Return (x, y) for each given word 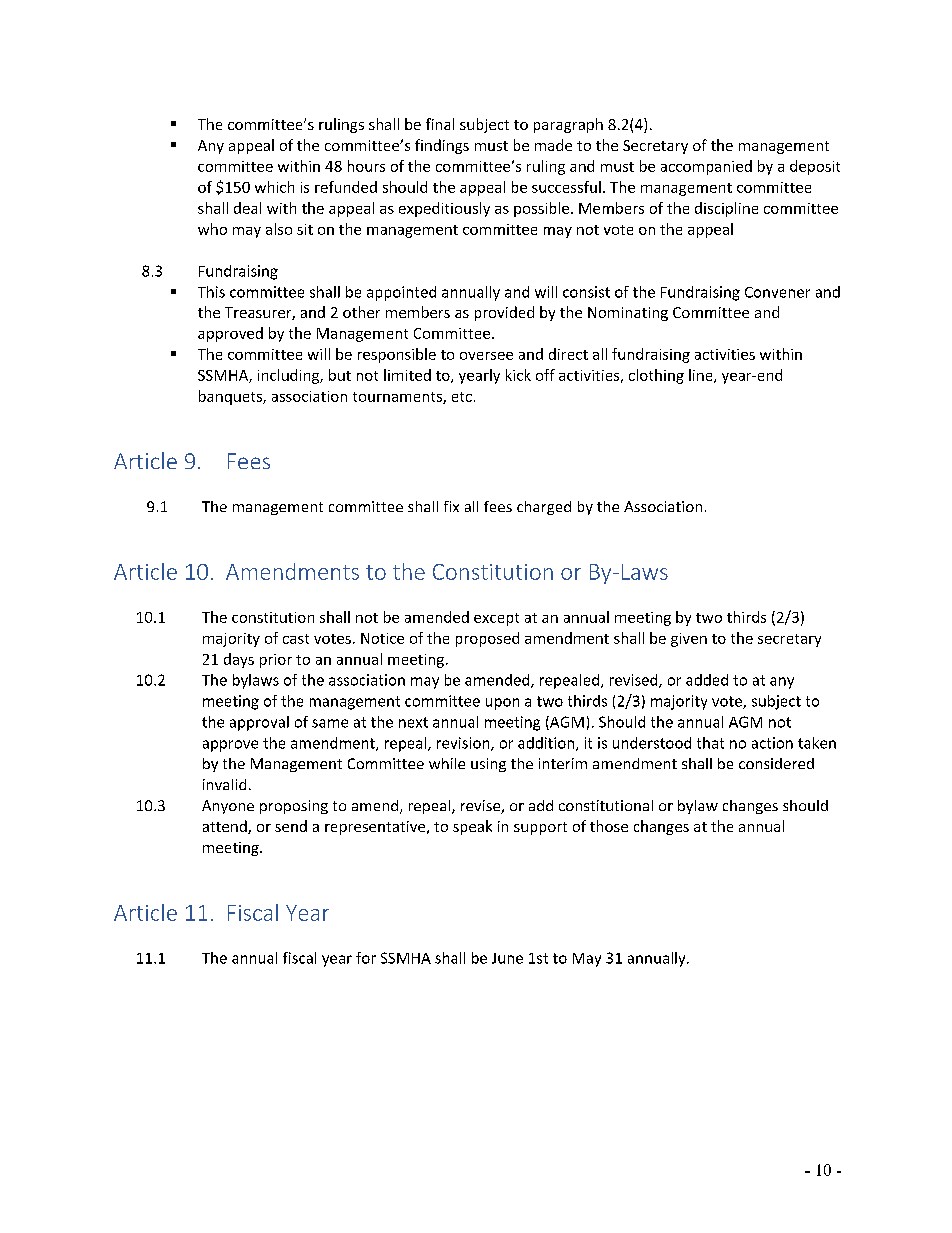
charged (544, 508)
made (553, 145)
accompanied (706, 167)
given (689, 640)
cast (296, 639)
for (366, 958)
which (274, 187)
